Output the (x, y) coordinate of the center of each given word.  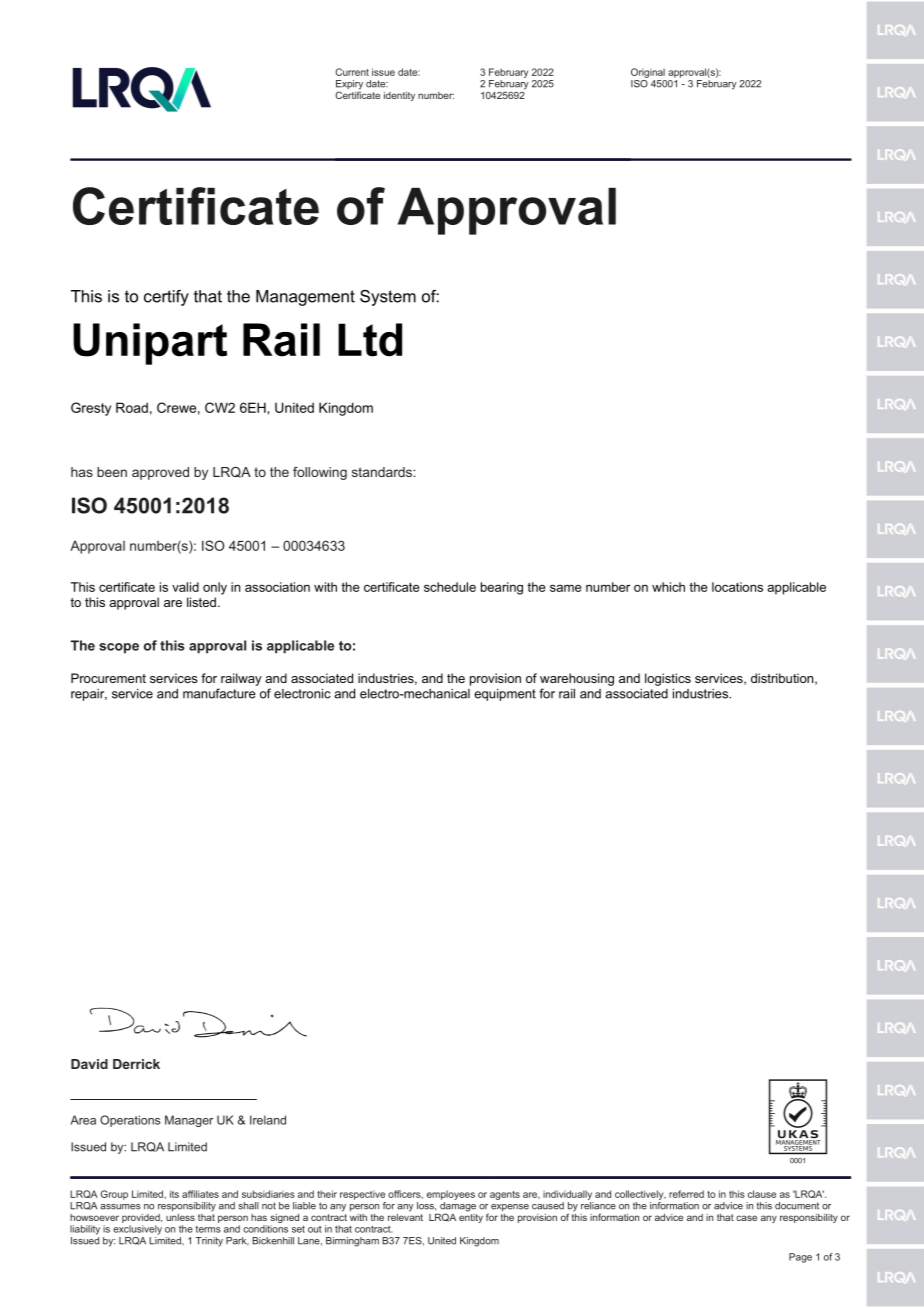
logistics (668, 679)
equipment (505, 695)
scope (119, 648)
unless (180, 1217)
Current (352, 72)
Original (648, 73)
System (388, 298)
